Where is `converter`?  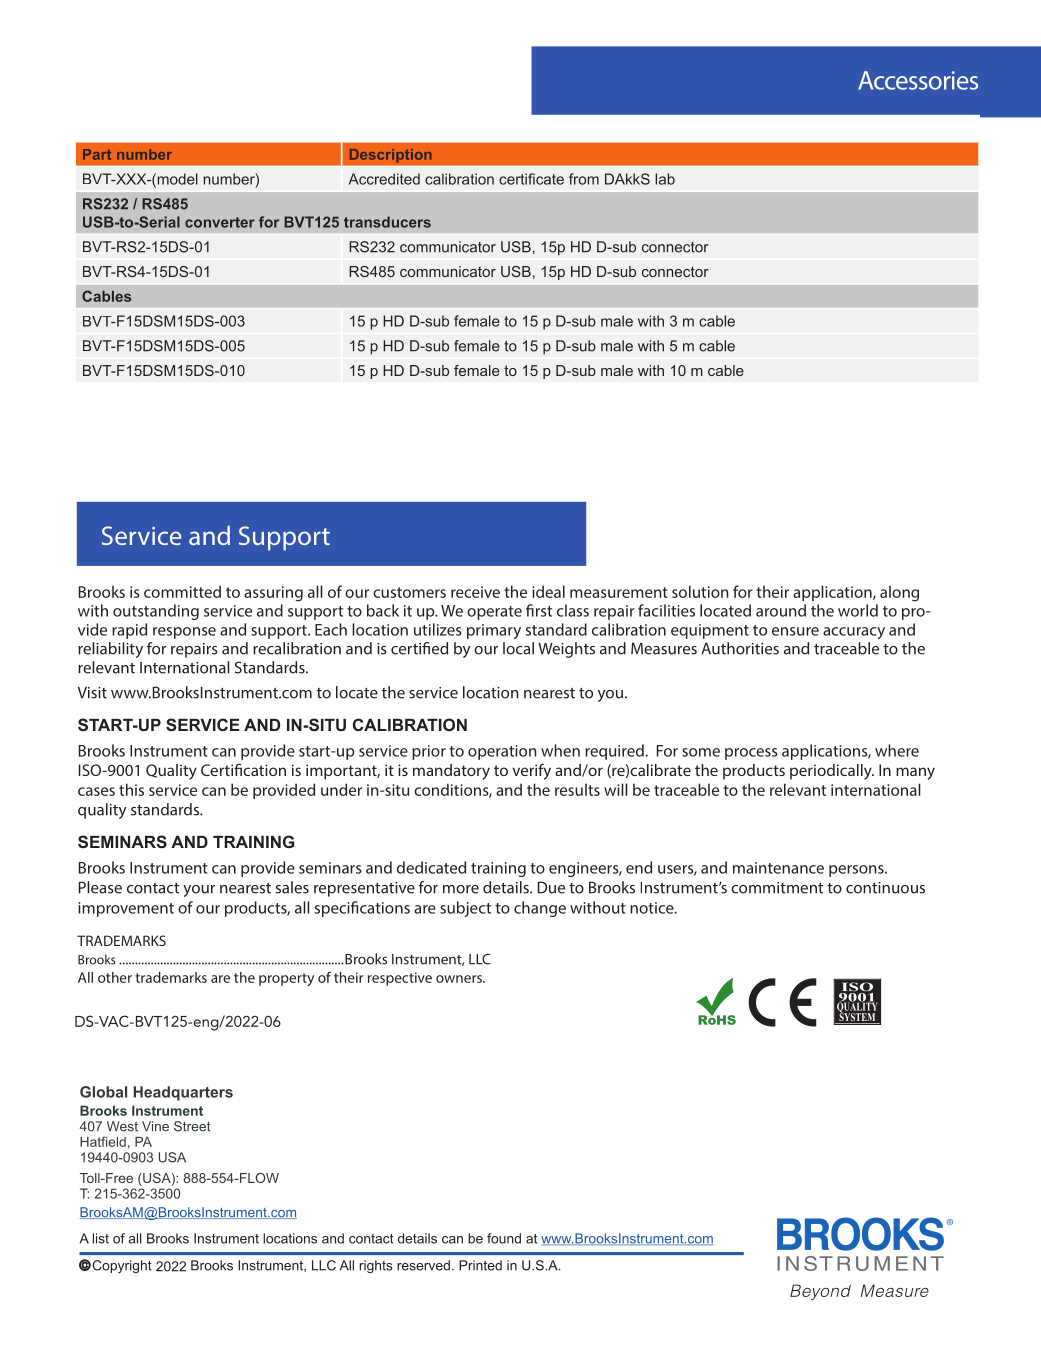
converter is located at coordinates (220, 222).
